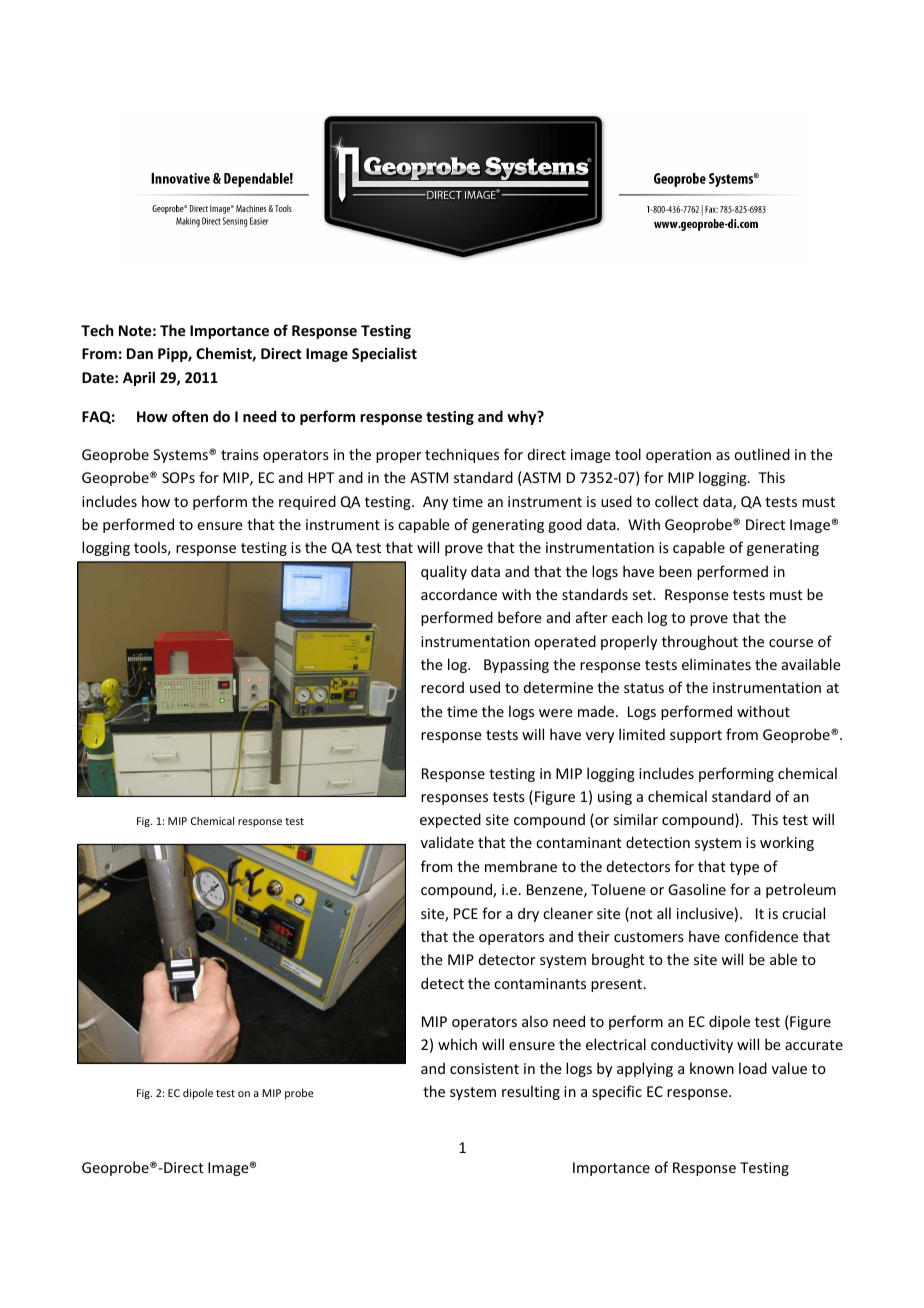 The width and height of the screenshot is (924, 1308). Describe the element at coordinates (675, 571) in the screenshot. I see `been` at that location.
